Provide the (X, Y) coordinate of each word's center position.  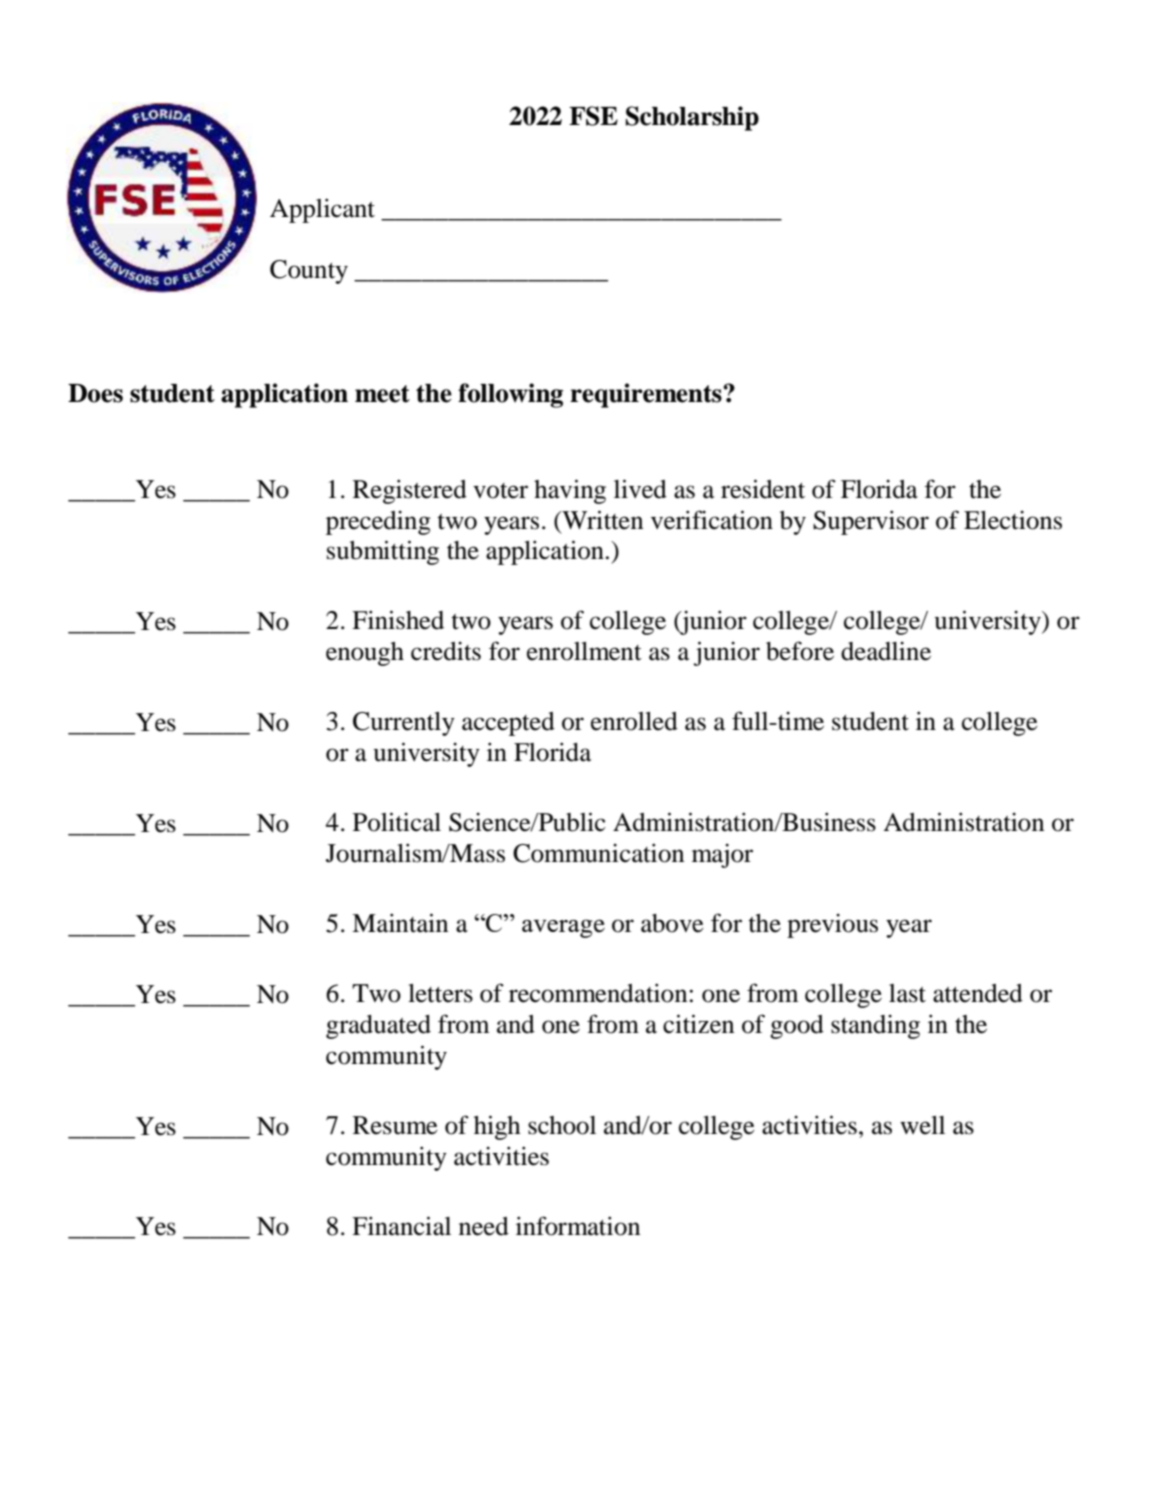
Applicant (322, 210)
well (922, 1125)
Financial (401, 1226)
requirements (647, 395)
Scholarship (692, 118)
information (578, 1226)
